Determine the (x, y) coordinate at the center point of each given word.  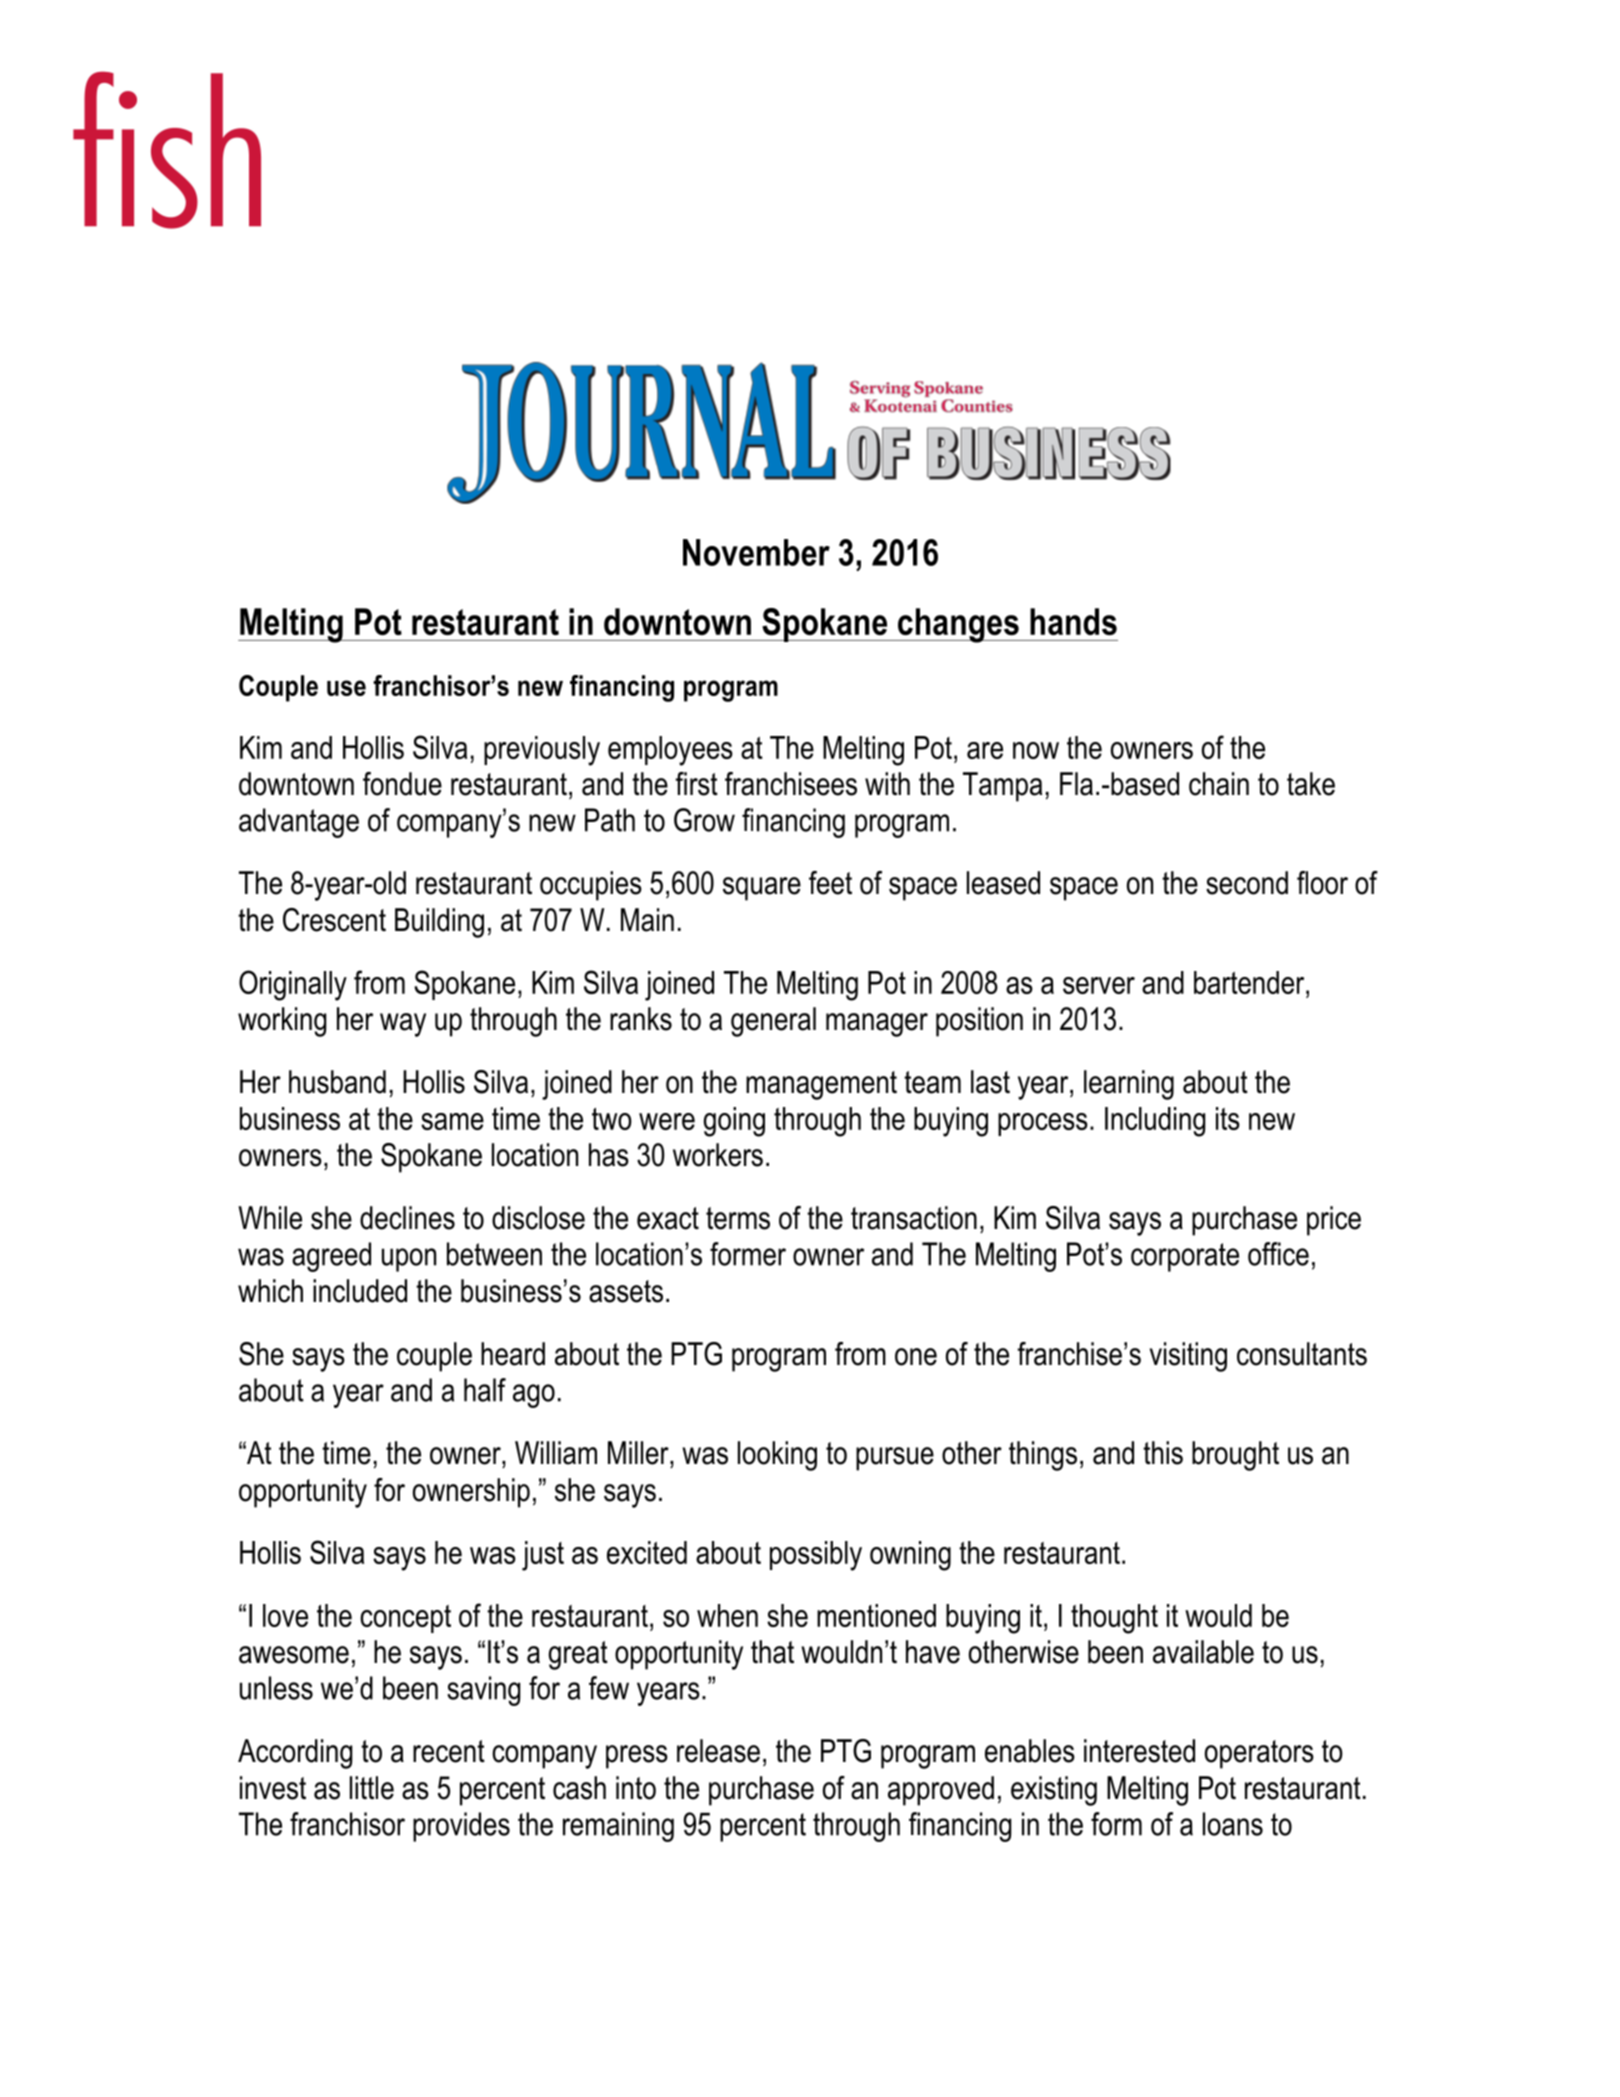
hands (1073, 621)
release (718, 1751)
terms (738, 1218)
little (372, 1788)
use (346, 688)
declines (407, 1218)
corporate (1185, 1257)
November (756, 552)
